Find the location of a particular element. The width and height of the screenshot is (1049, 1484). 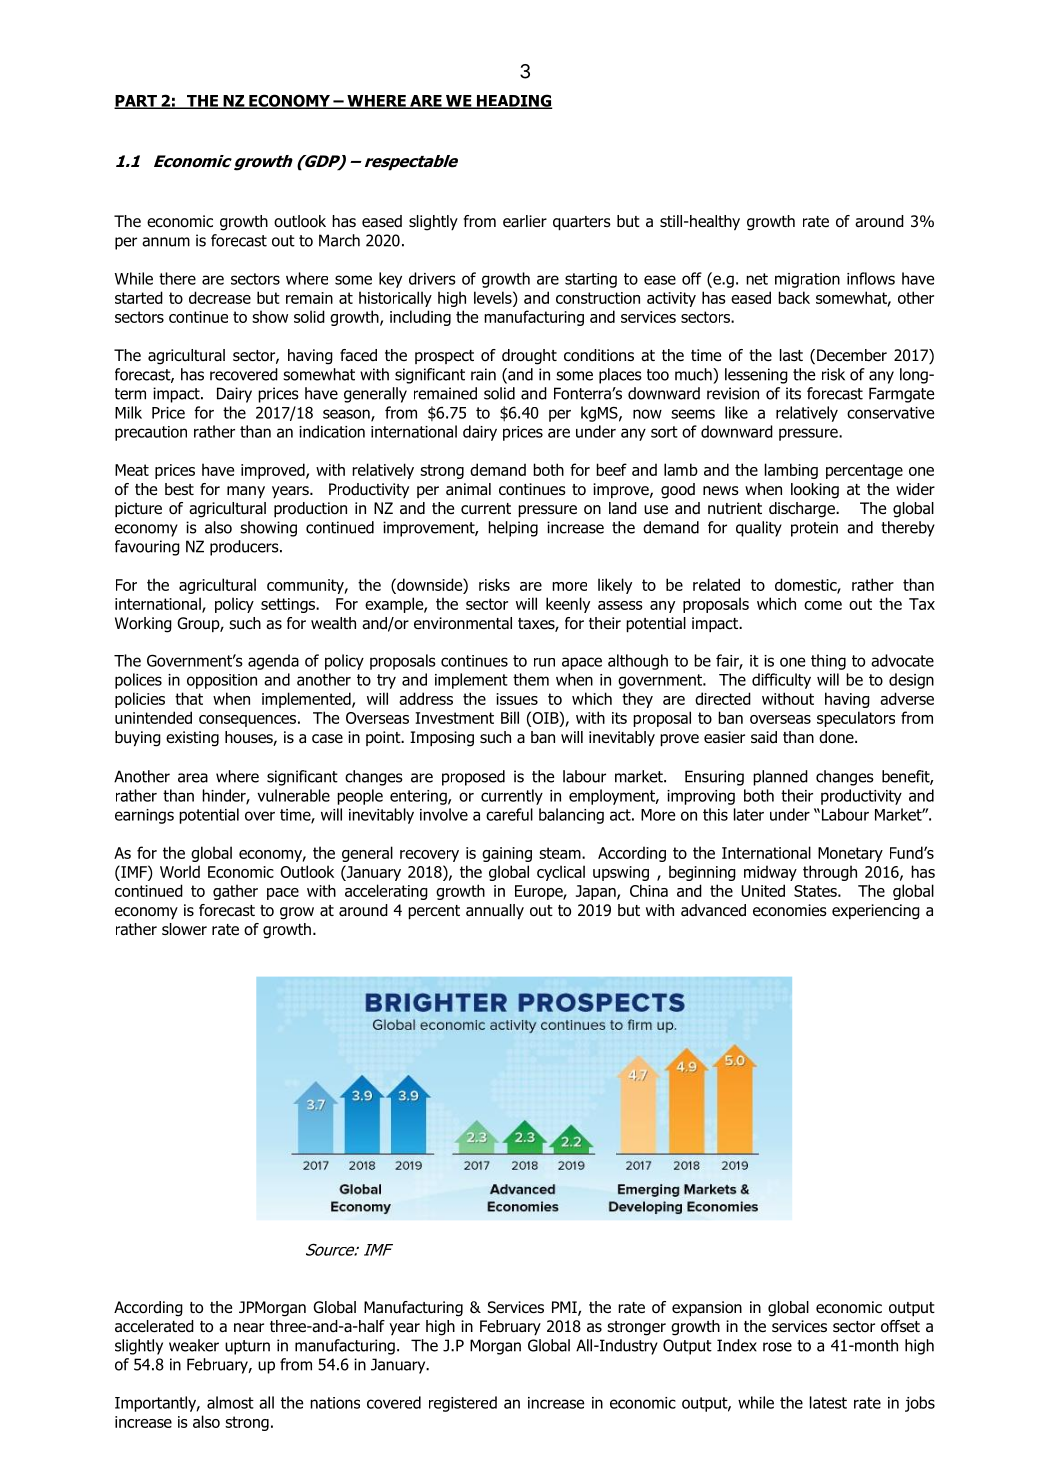

PART is located at coordinates (136, 102).
